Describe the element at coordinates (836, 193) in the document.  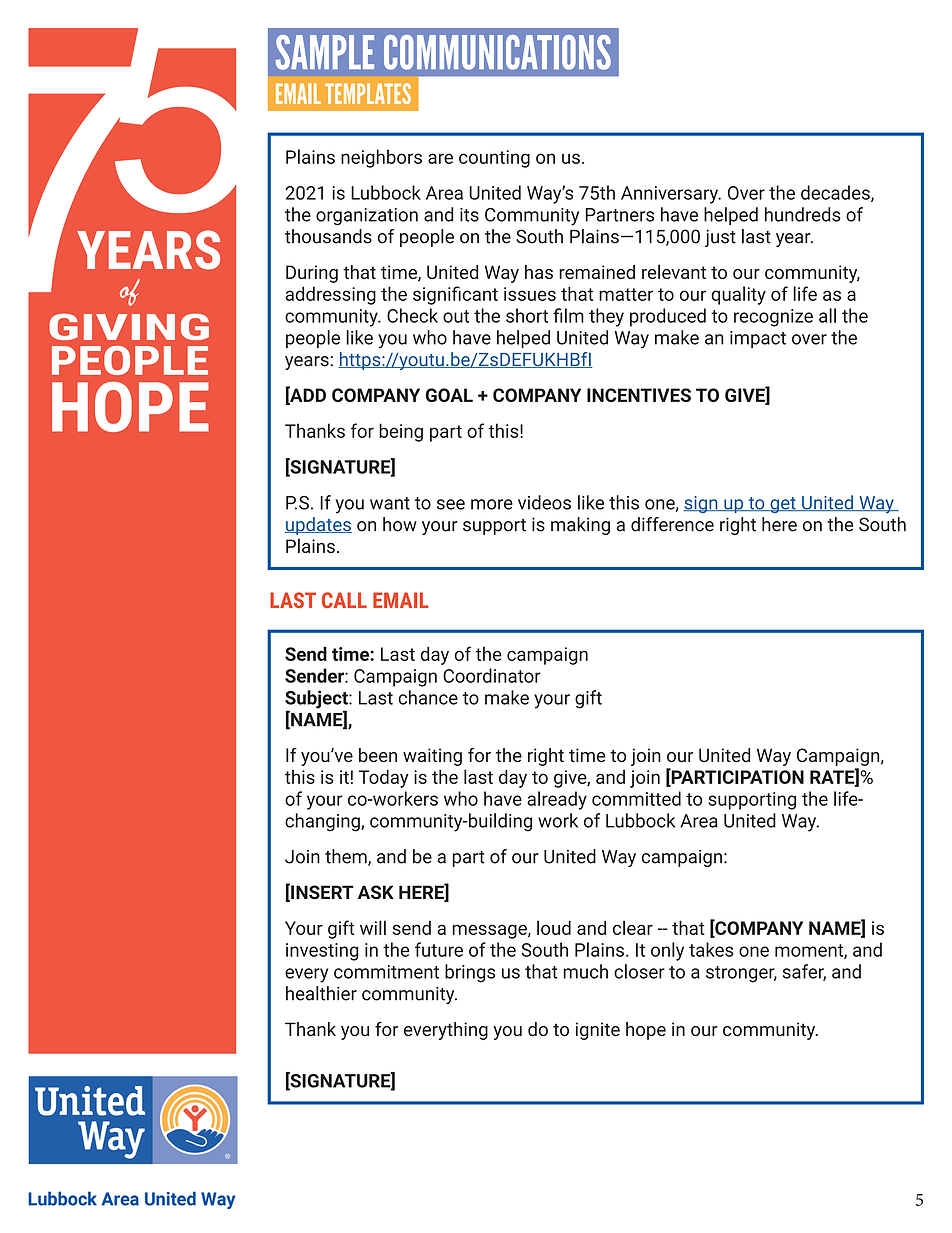
I see `decades` at that location.
